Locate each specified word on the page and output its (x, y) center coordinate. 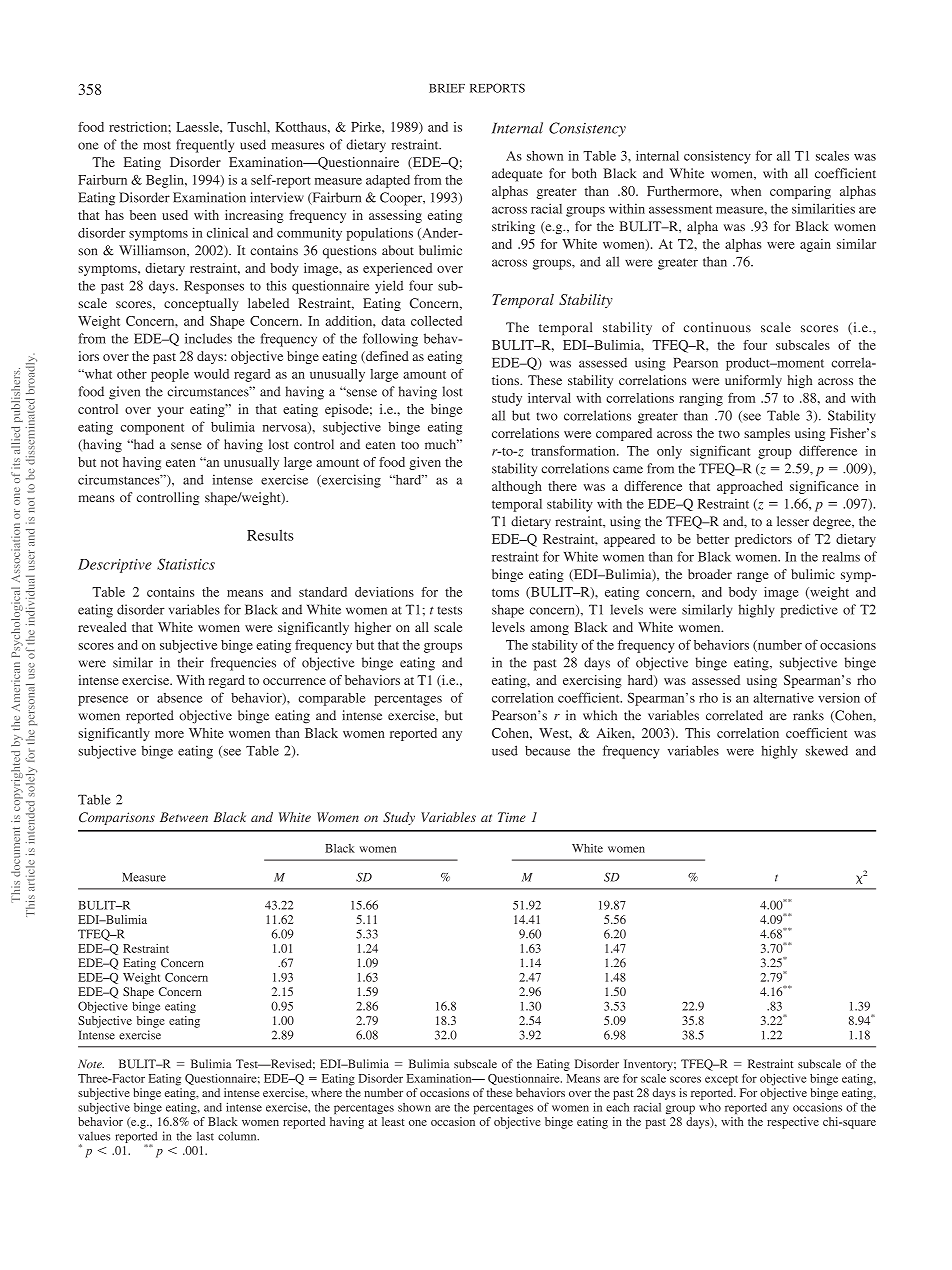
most (157, 145)
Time (512, 817)
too (410, 445)
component (152, 429)
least (393, 1121)
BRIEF (447, 88)
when (746, 191)
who (710, 1107)
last (205, 1136)
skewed (827, 750)
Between (184, 817)
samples (767, 434)
